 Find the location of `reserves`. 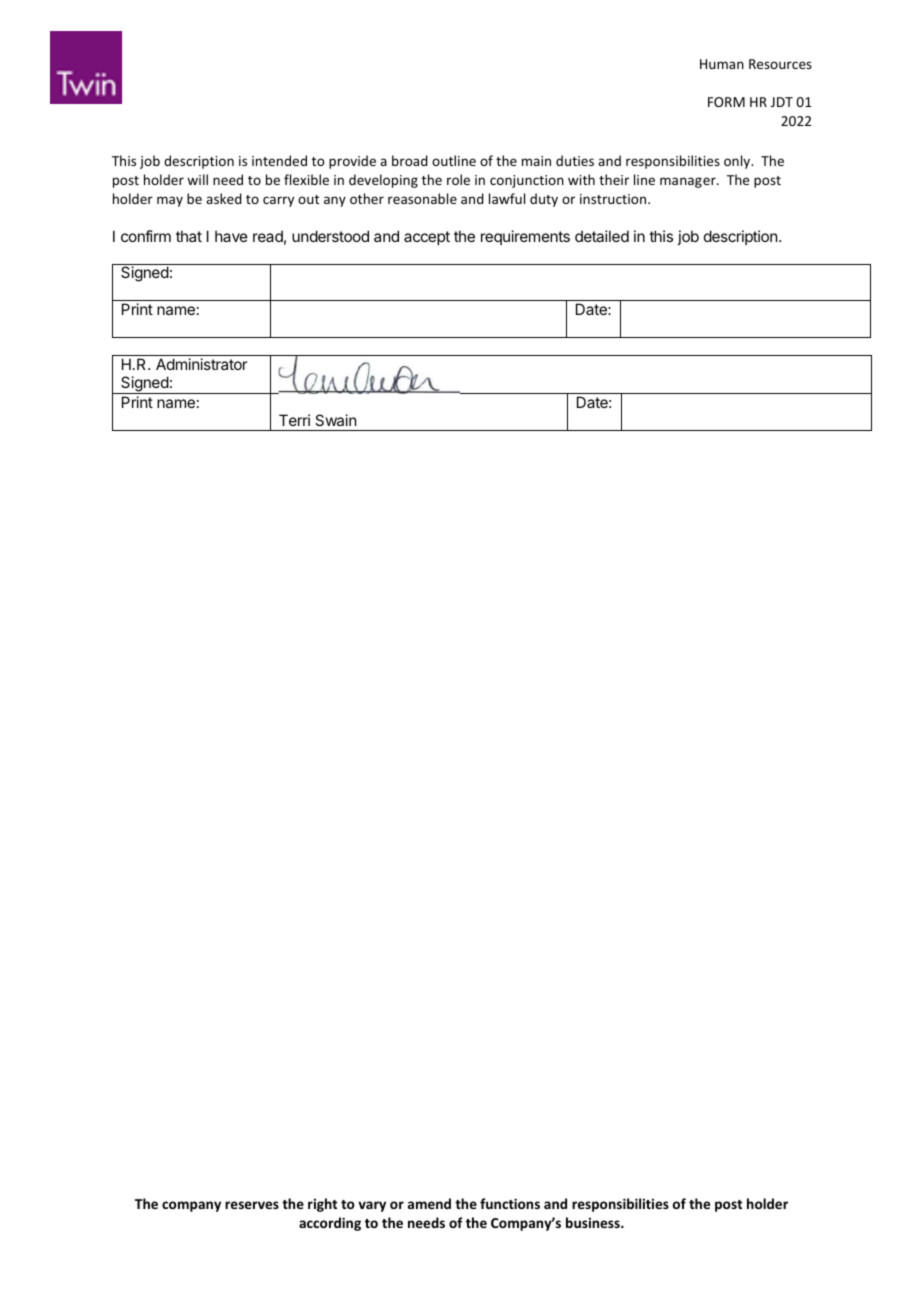

reserves is located at coordinates (252, 1205).
